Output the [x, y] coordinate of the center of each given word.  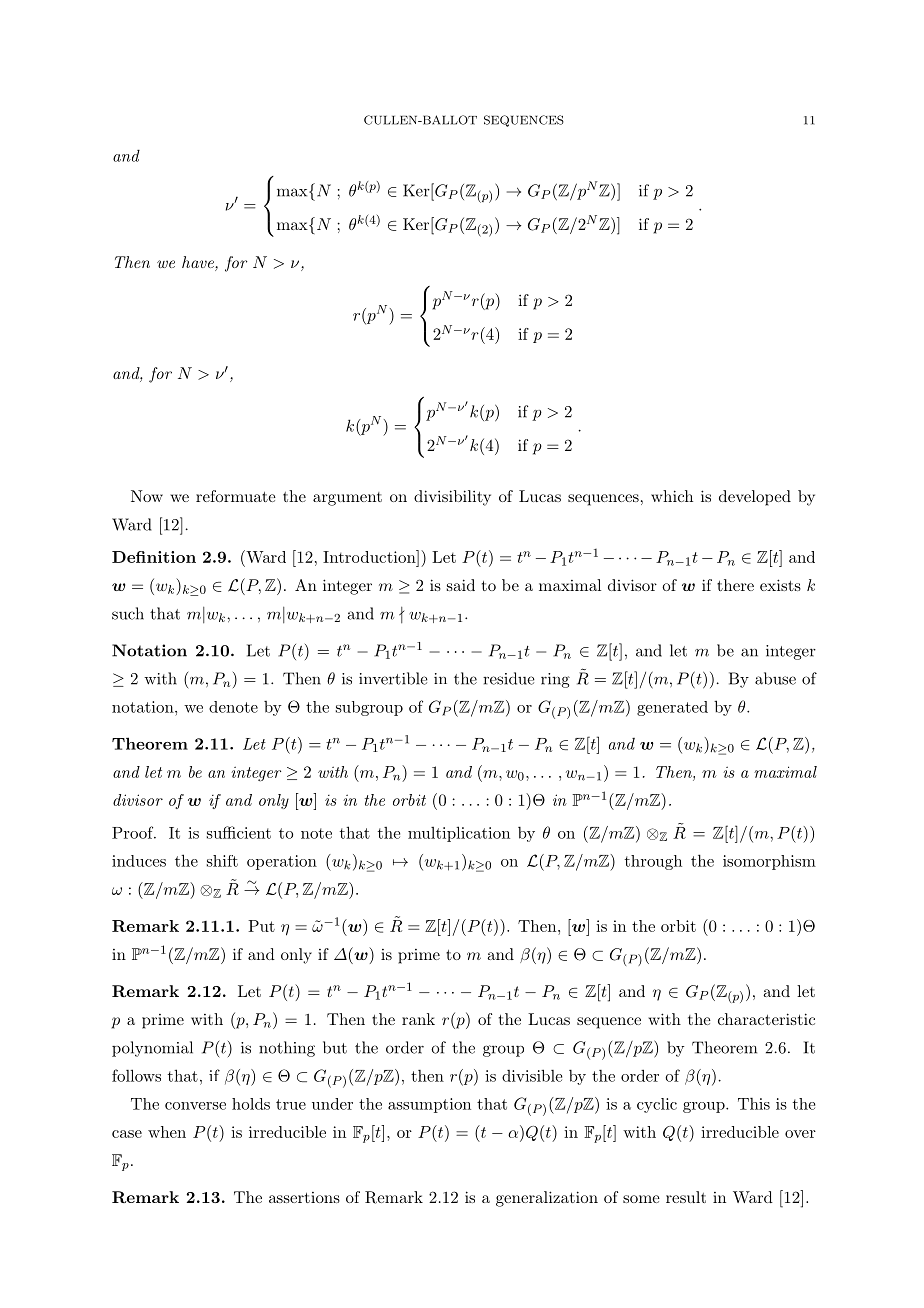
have [199, 263]
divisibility [452, 498]
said [461, 585]
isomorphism [769, 862]
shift [222, 861]
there [735, 585]
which [672, 496]
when [167, 1132]
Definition [154, 557]
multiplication [459, 834]
